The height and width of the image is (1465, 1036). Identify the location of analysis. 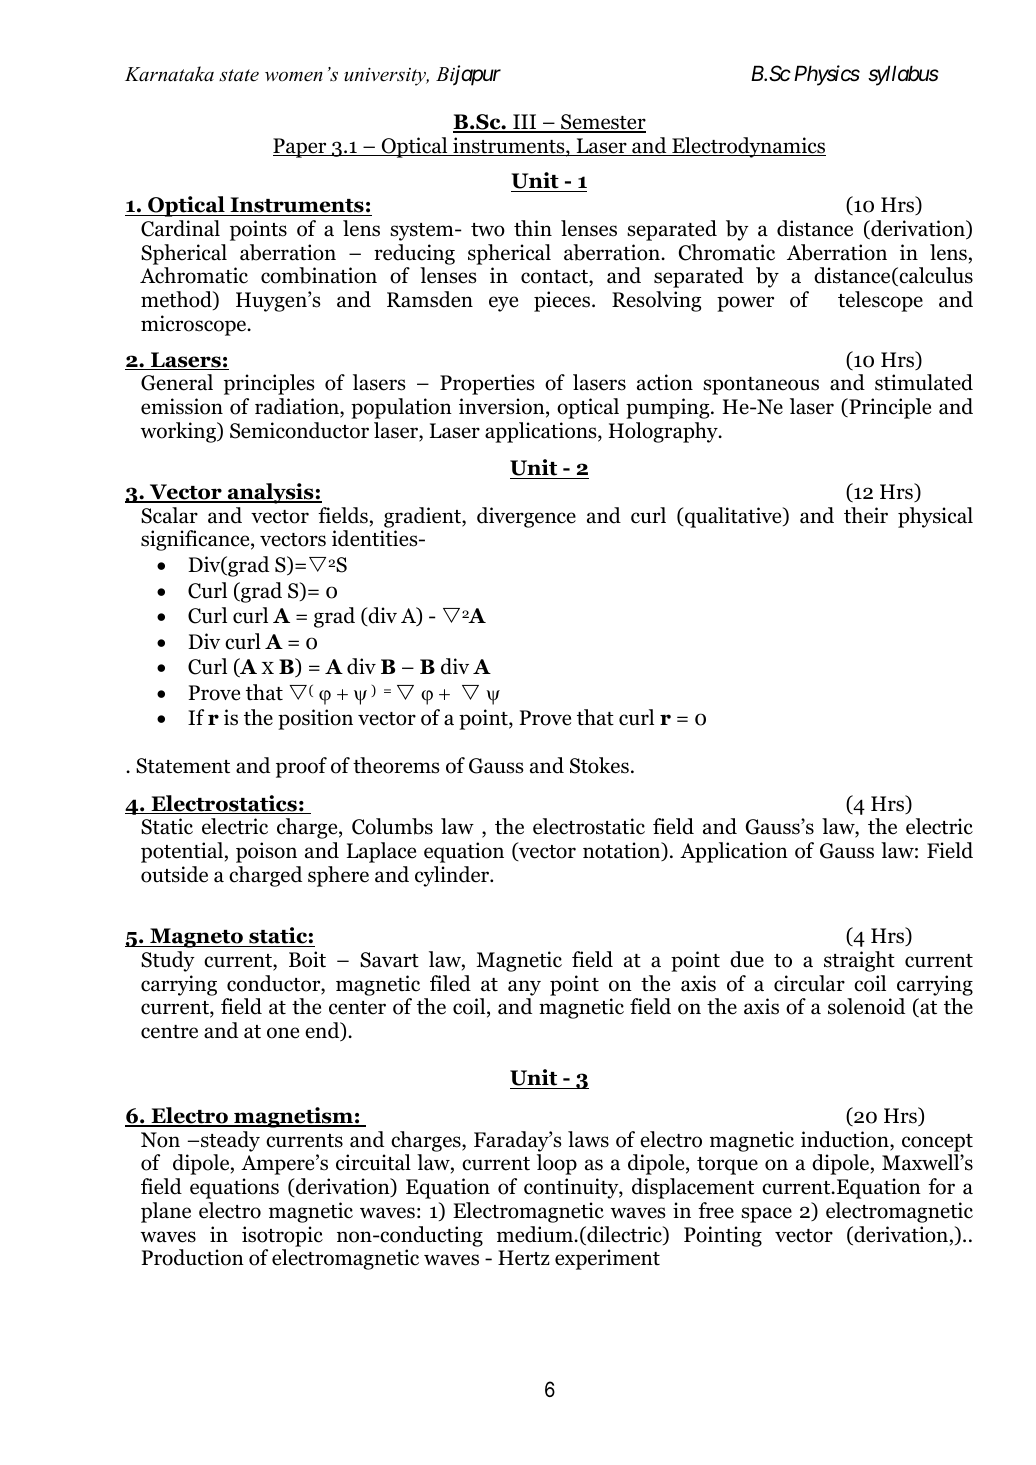
(270, 493).
